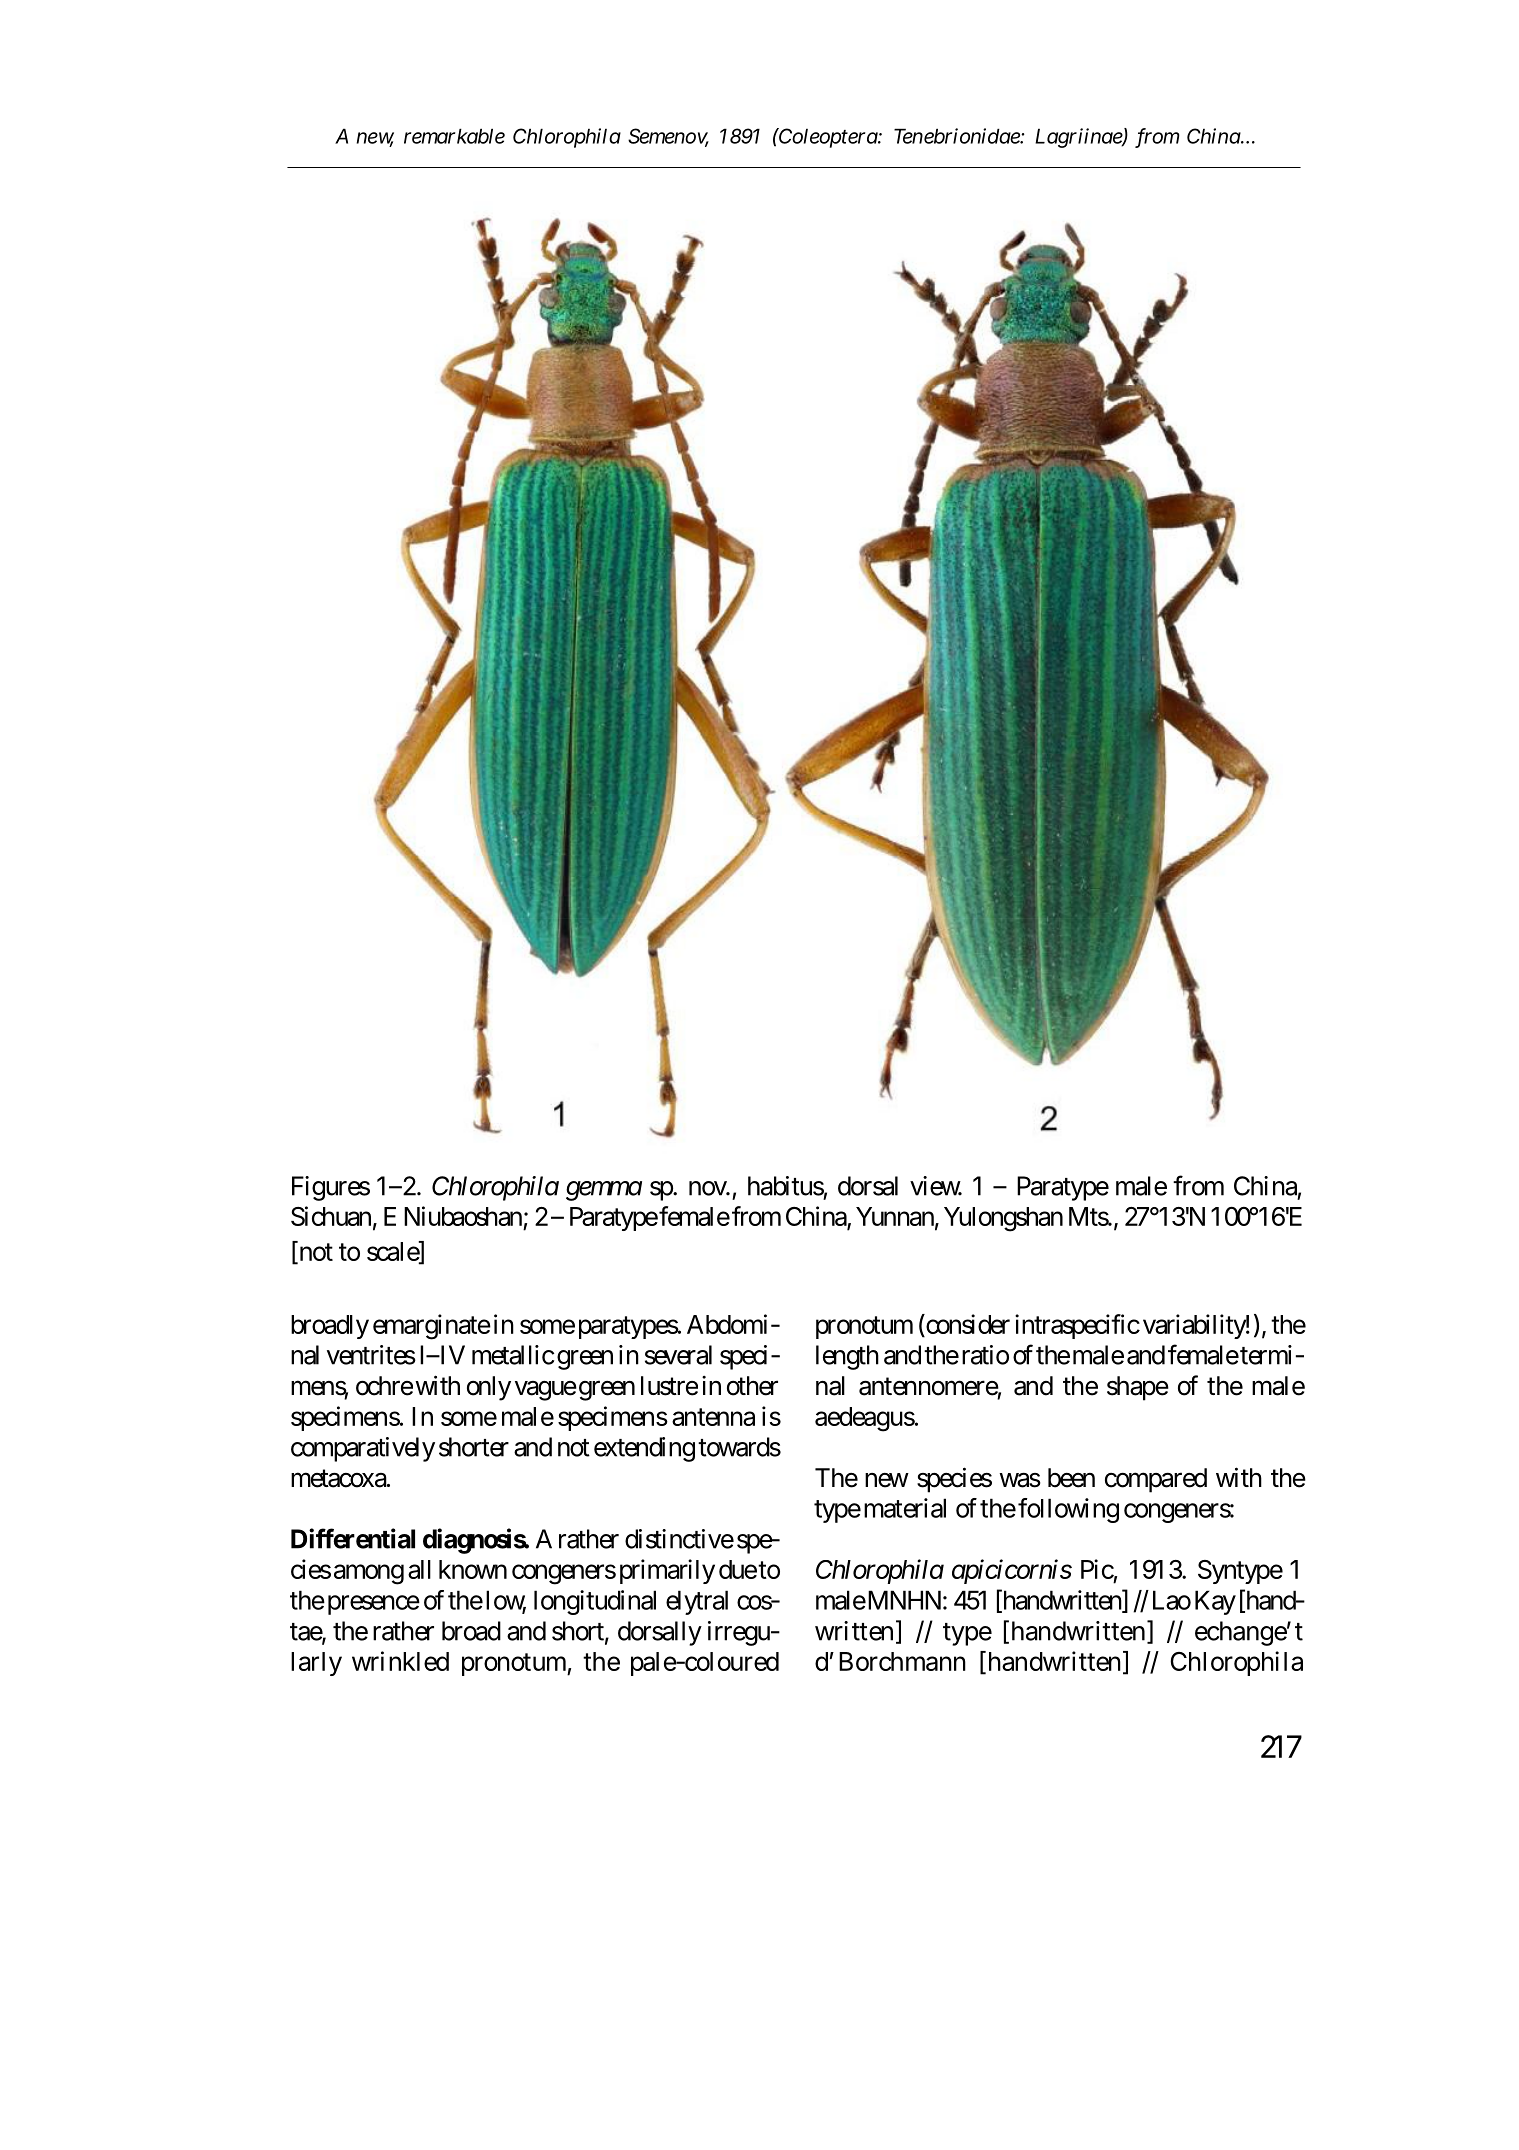 This screenshot has width=1519, height=2150. I want to click on ratio, so click(983, 1355).
